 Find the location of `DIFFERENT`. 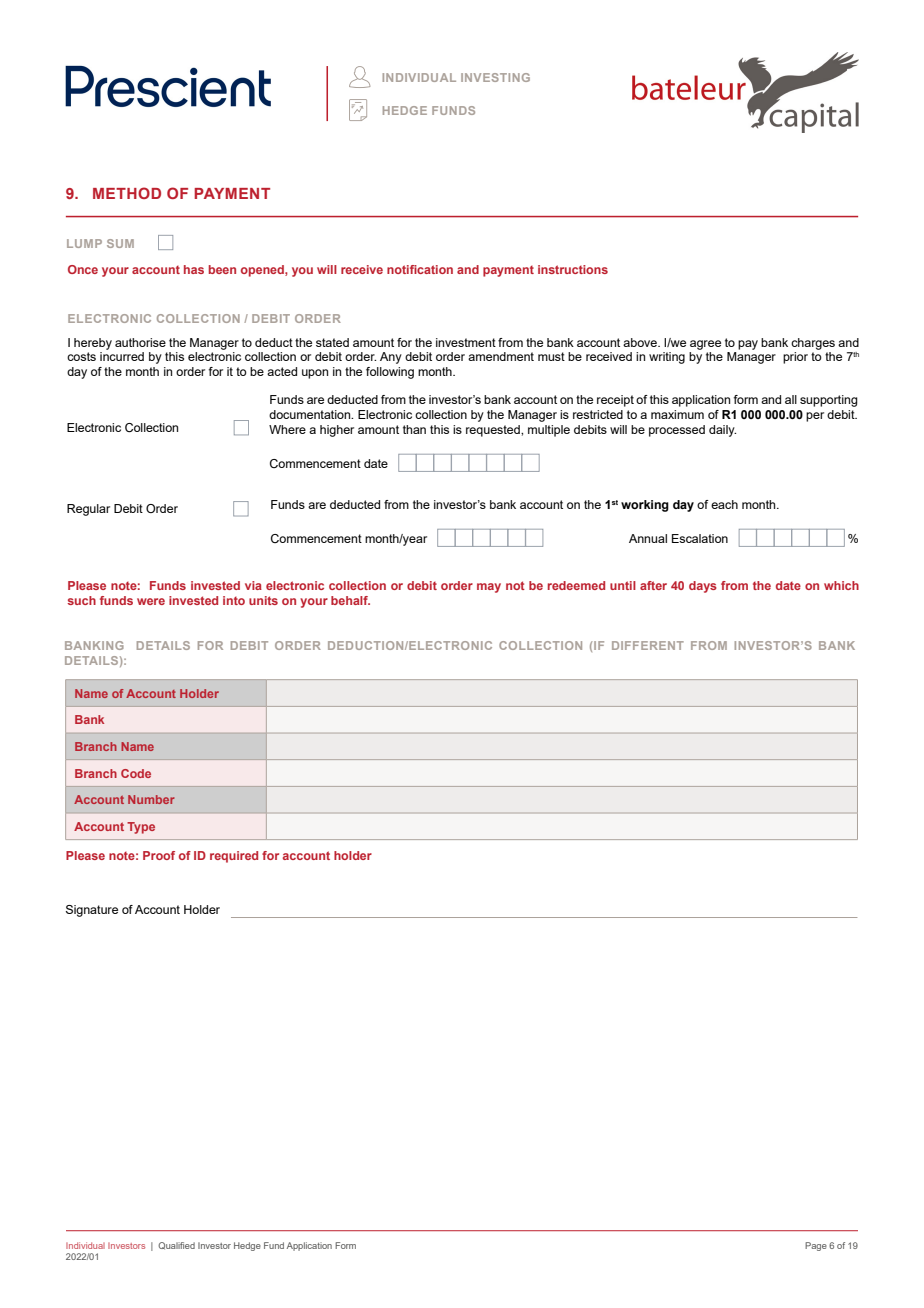

DIFFERENT is located at coordinates (648, 645).
